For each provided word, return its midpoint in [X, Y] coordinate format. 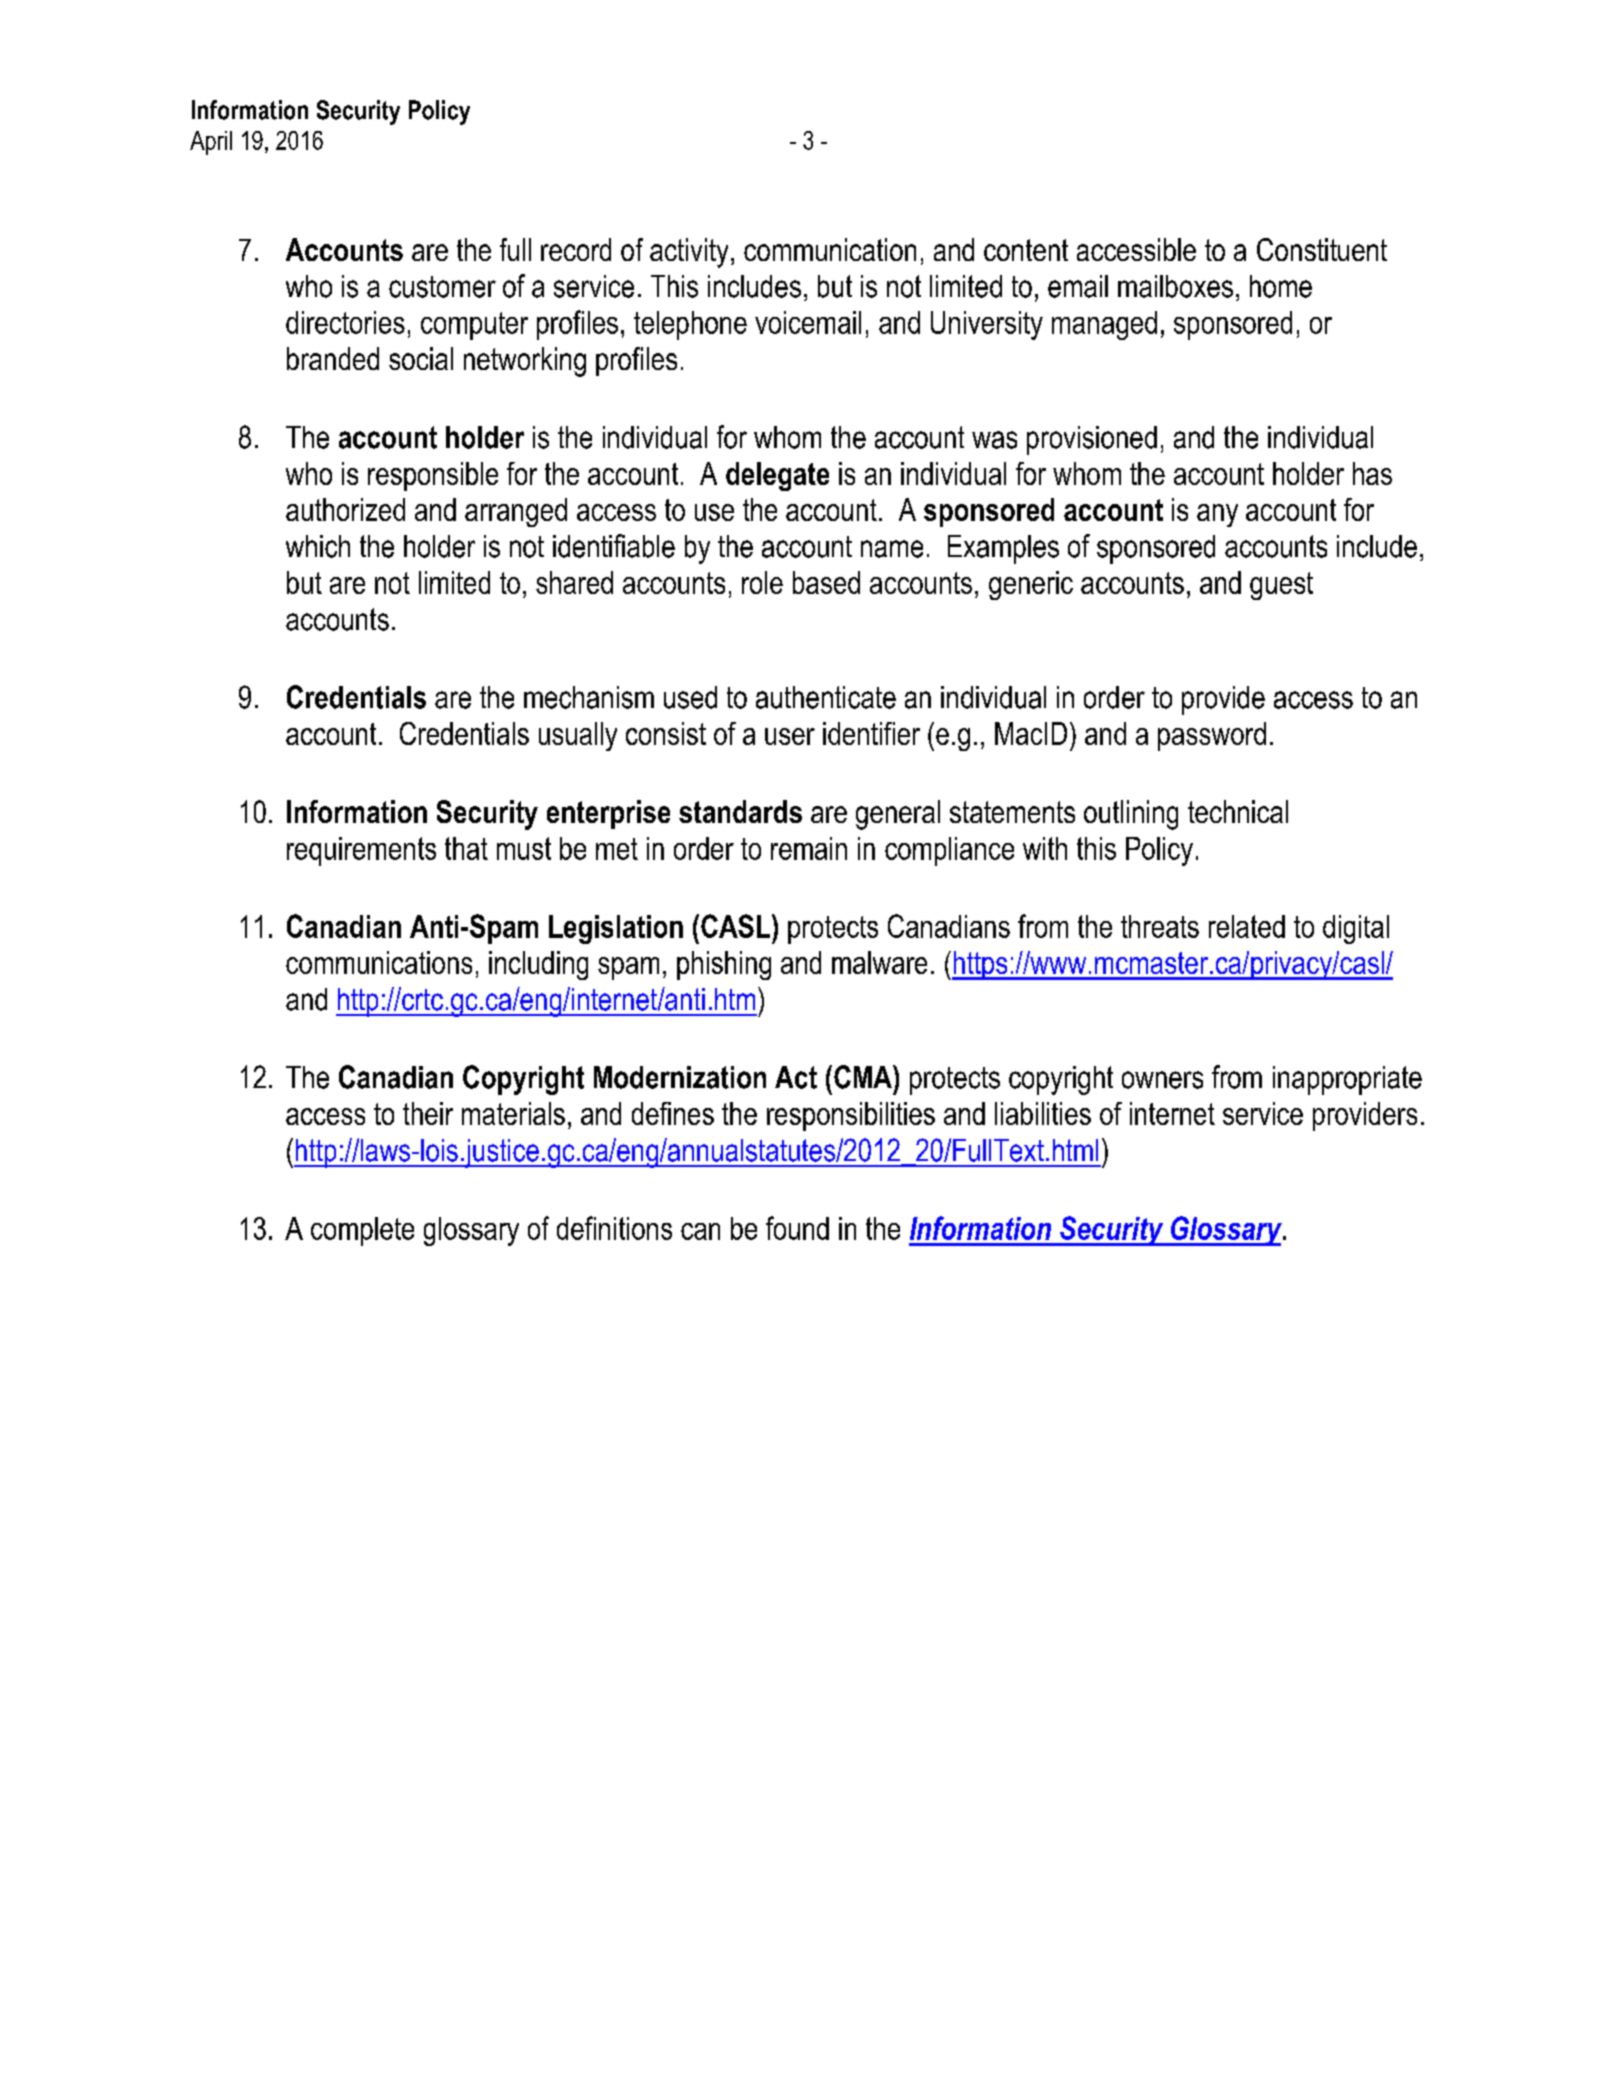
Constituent [1322, 249]
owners [1162, 1080]
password [1212, 736]
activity [689, 253]
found [797, 1228]
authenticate [826, 697]
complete [362, 1231]
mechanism [589, 697]
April [211, 143]
